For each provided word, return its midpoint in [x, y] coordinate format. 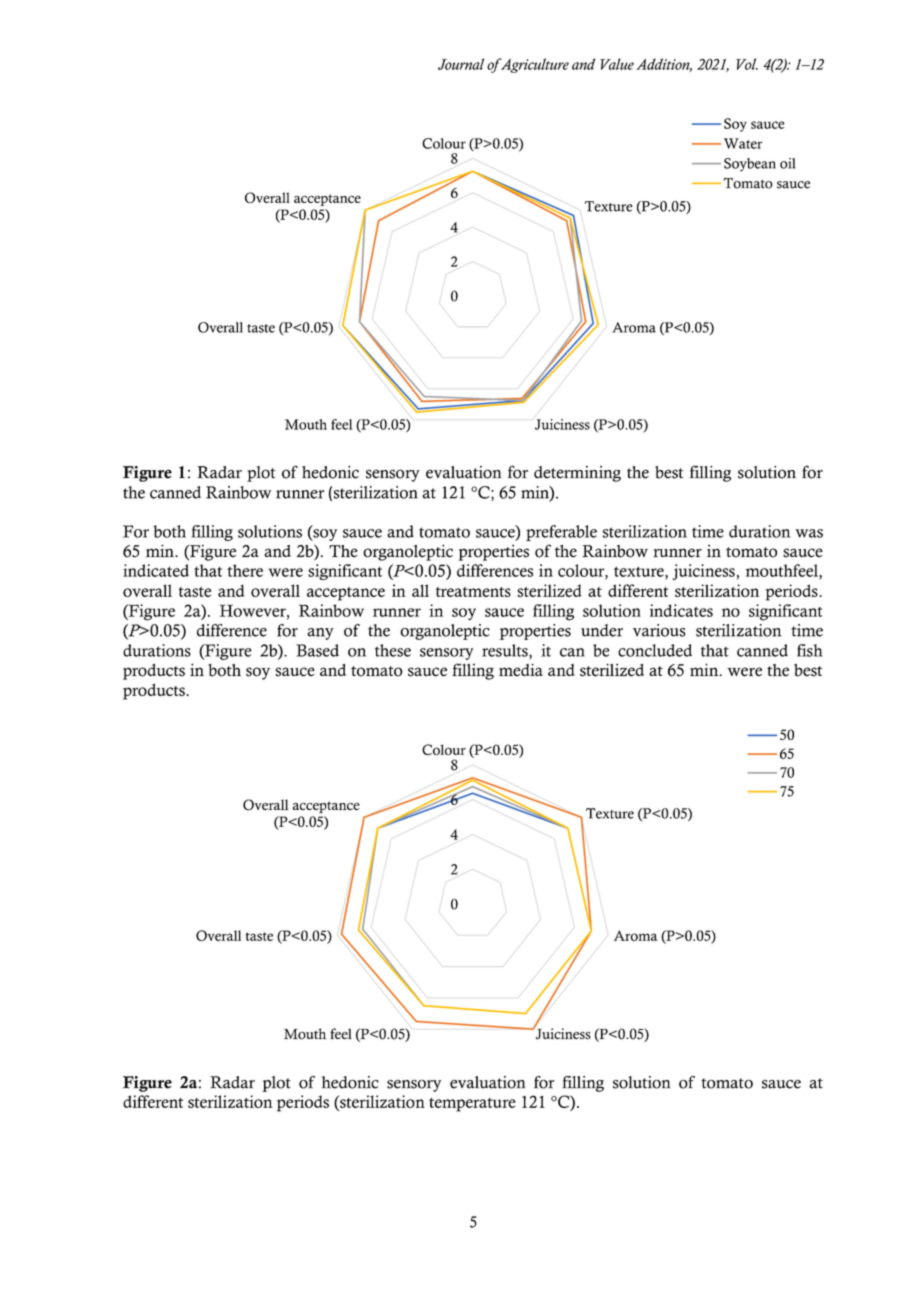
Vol [747, 64]
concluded [655, 650]
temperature [472, 1105]
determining [577, 474]
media [521, 670]
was [809, 533]
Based [317, 650]
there [245, 570]
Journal [461, 64]
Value [617, 64]
